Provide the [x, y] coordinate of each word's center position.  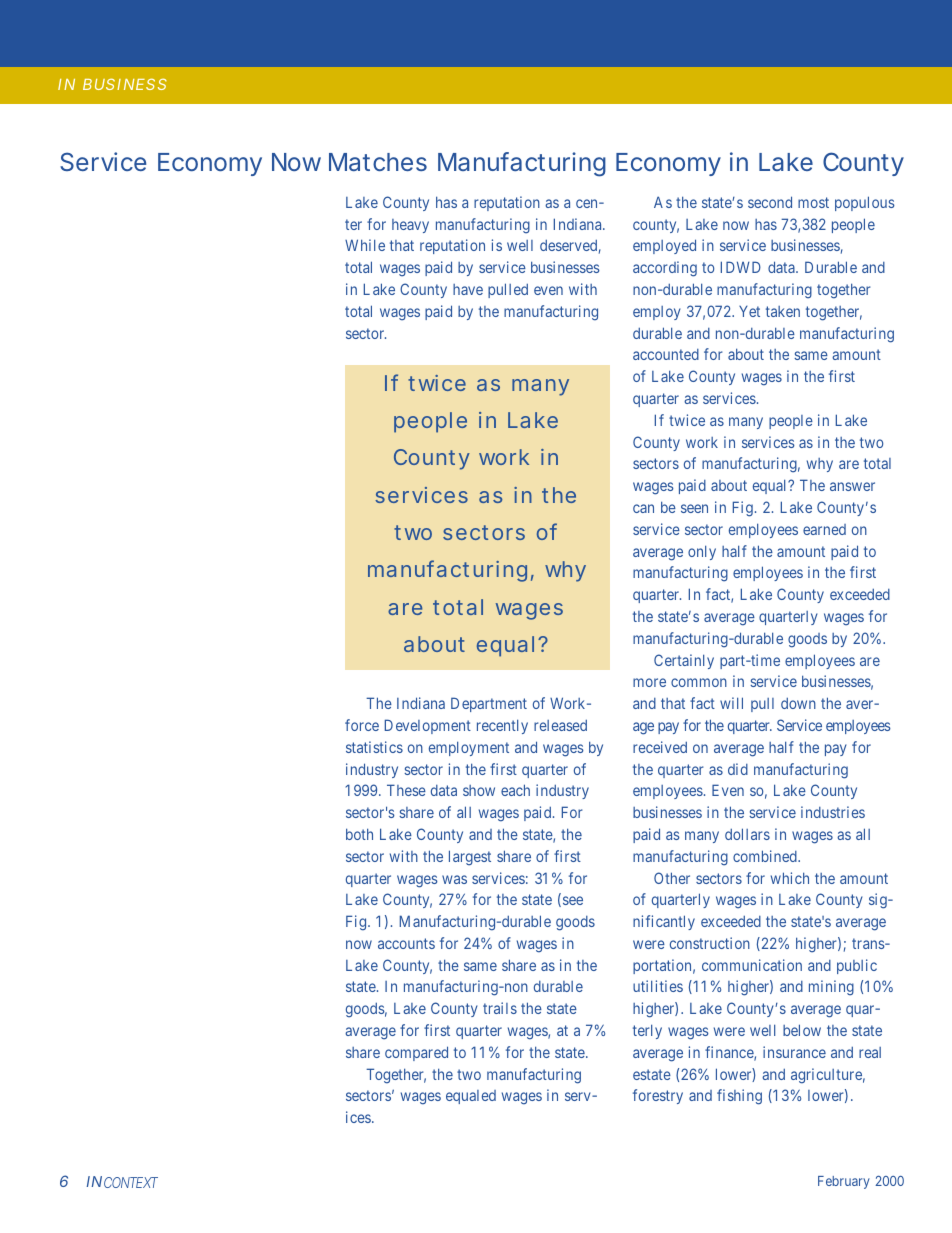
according [665, 269]
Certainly [684, 661]
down [798, 703]
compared [416, 1053]
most [813, 202]
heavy [410, 226]
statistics [374, 747]
